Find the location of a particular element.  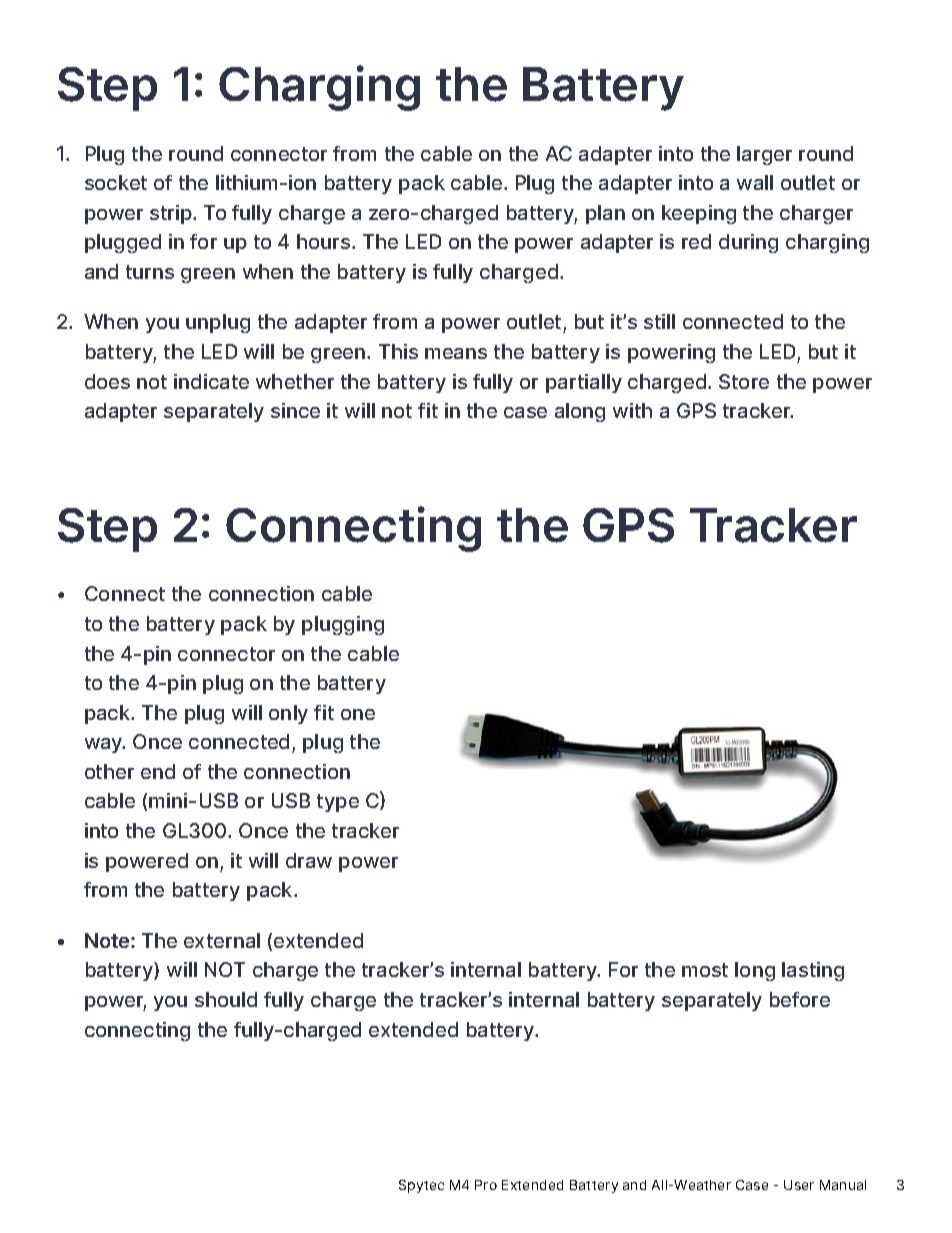

with is located at coordinates (632, 410).
